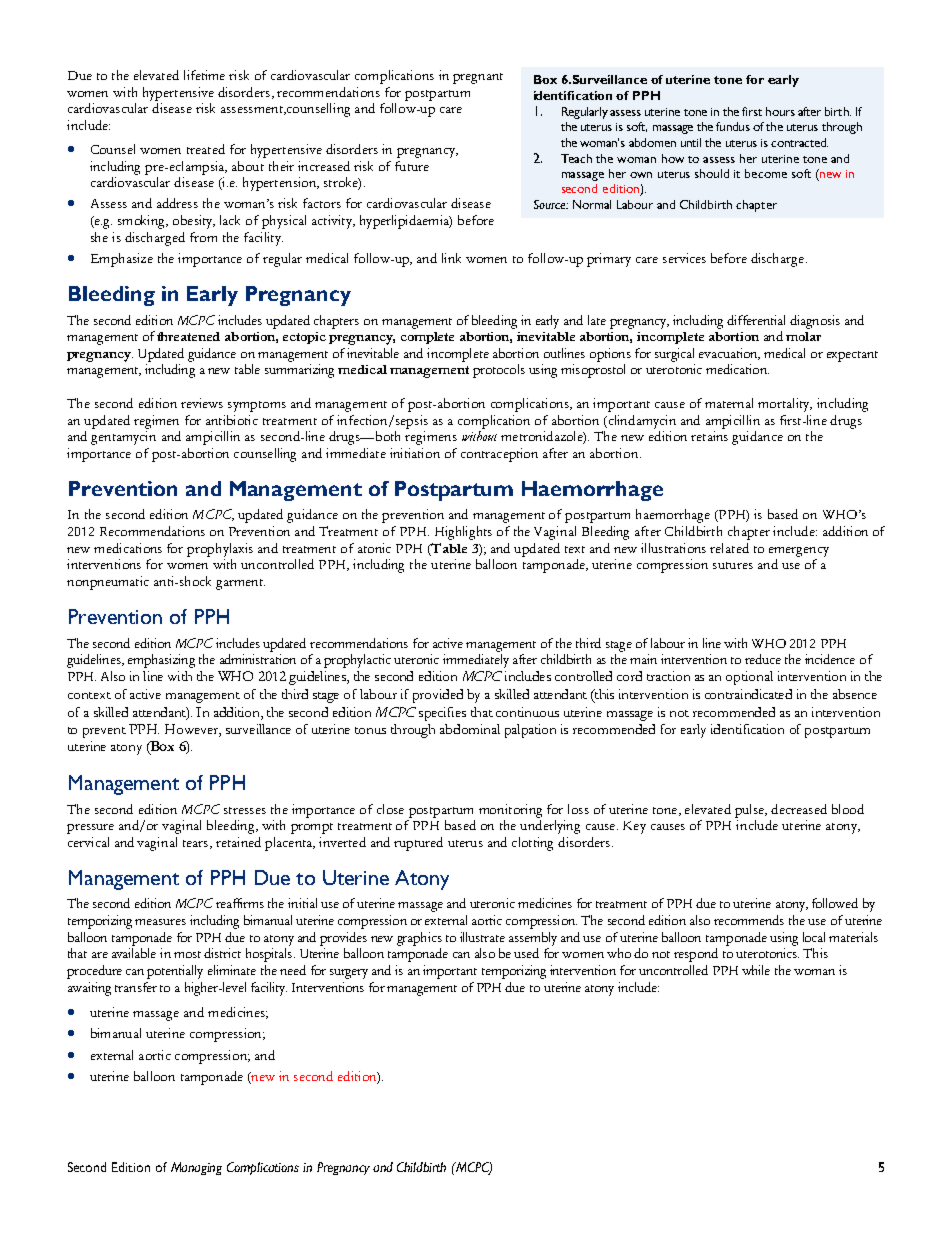 The height and width of the image is (1233, 952). I want to click on reduce, so click(763, 659).
